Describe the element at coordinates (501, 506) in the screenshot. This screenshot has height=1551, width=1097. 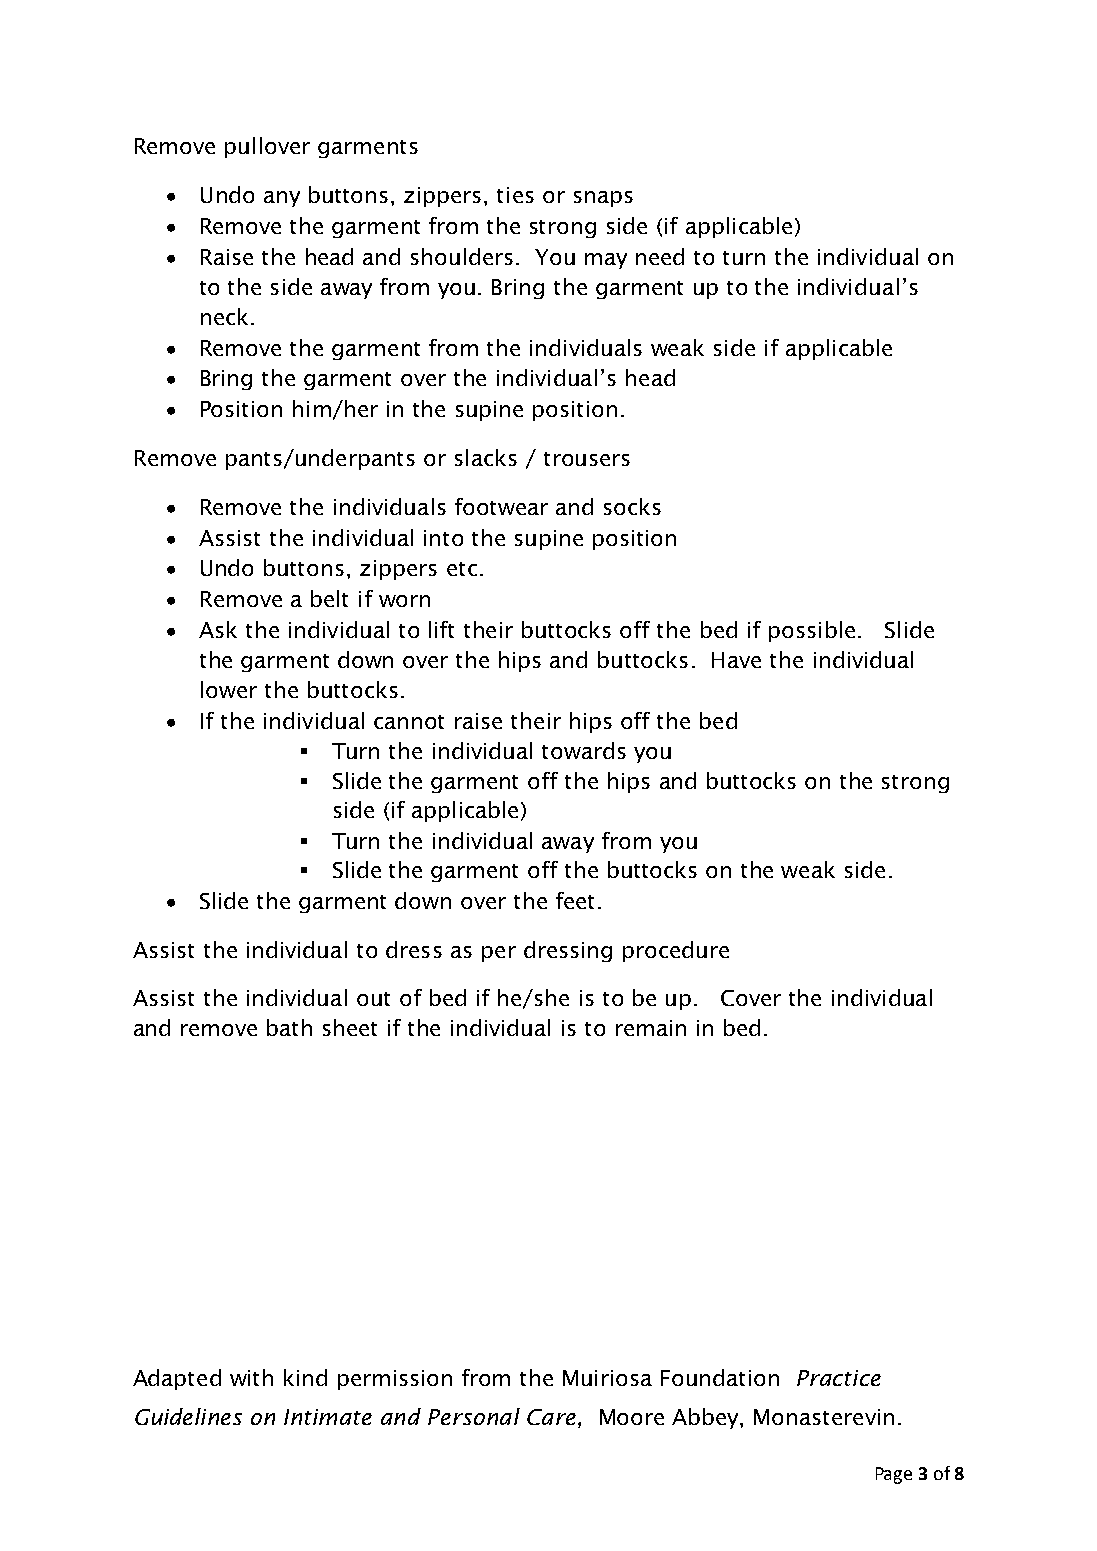
I see `footwear` at that location.
